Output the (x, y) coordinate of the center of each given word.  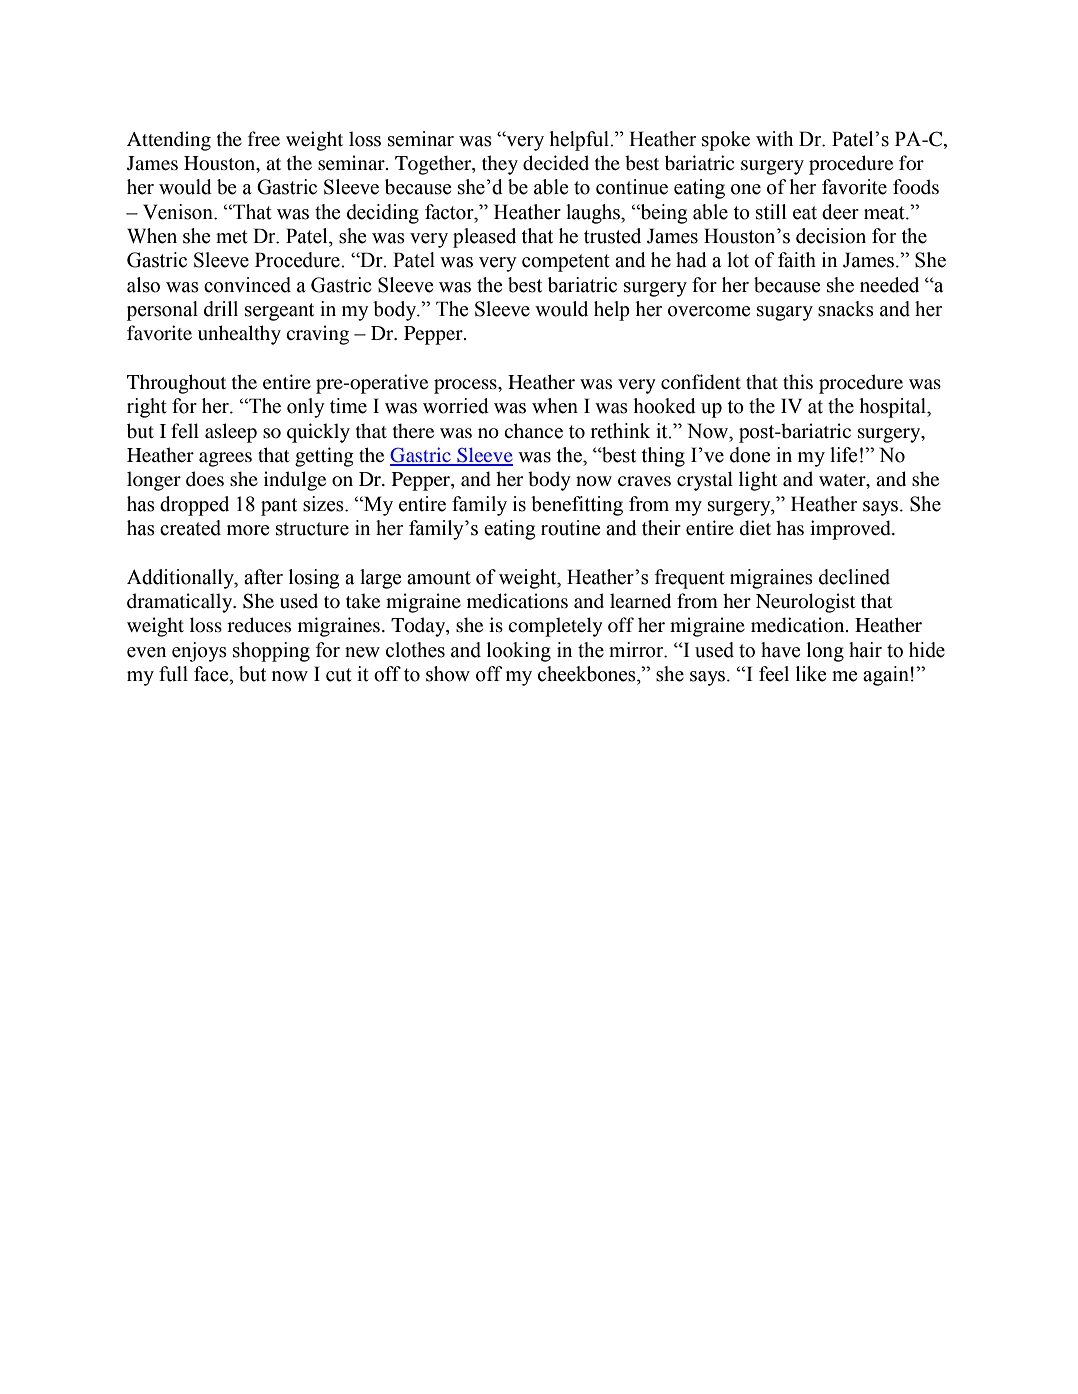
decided (556, 163)
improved (851, 530)
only (306, 408)
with (774, 139)
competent (566, 263)
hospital (894, 408)
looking (519, 652)
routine (571, 528)
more (248, 530)
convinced (247, 285)
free (264, 138)
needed (889, 285)
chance (533, 431)
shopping (271, 652)
